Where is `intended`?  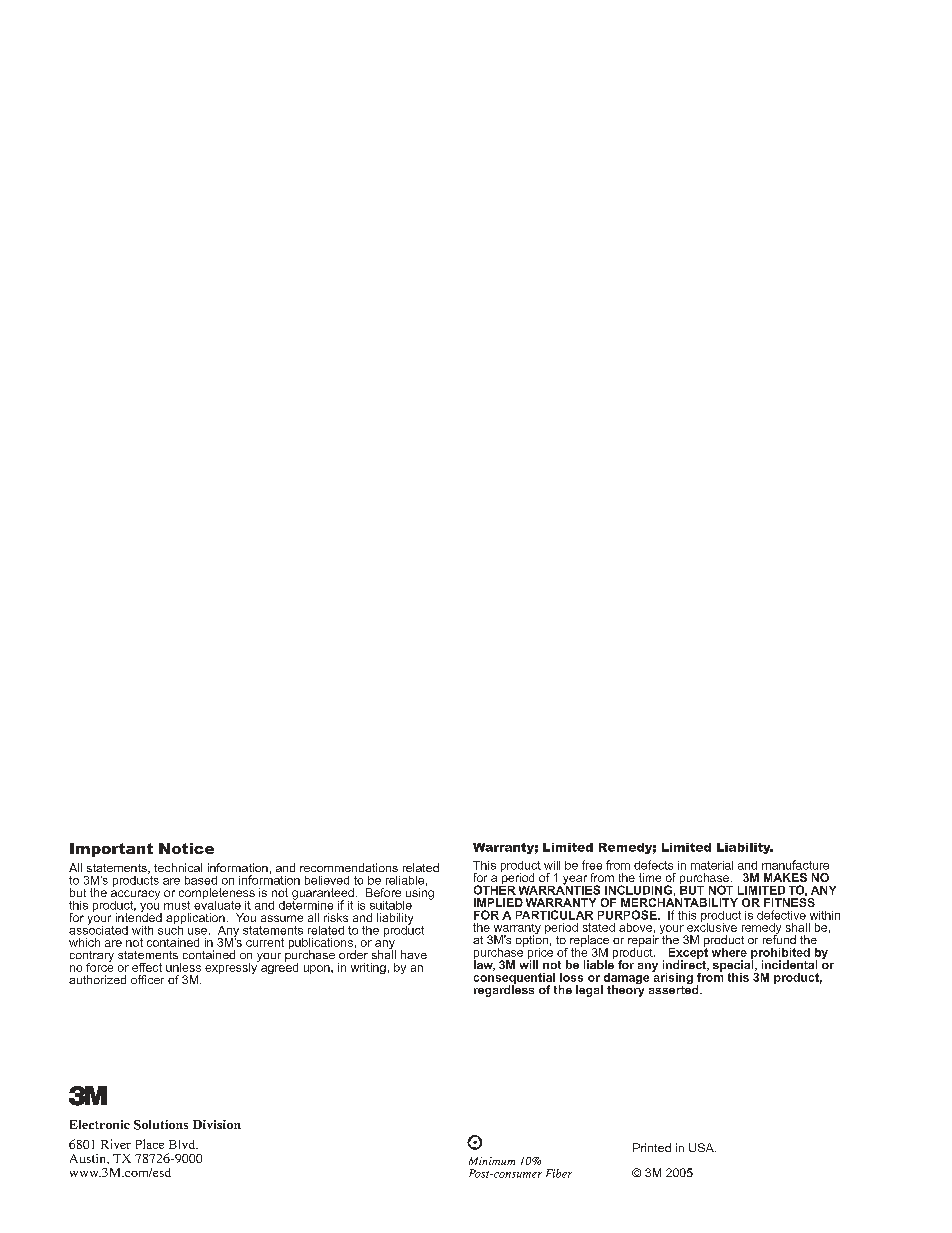 intended is located at coordinates (139, 916).
